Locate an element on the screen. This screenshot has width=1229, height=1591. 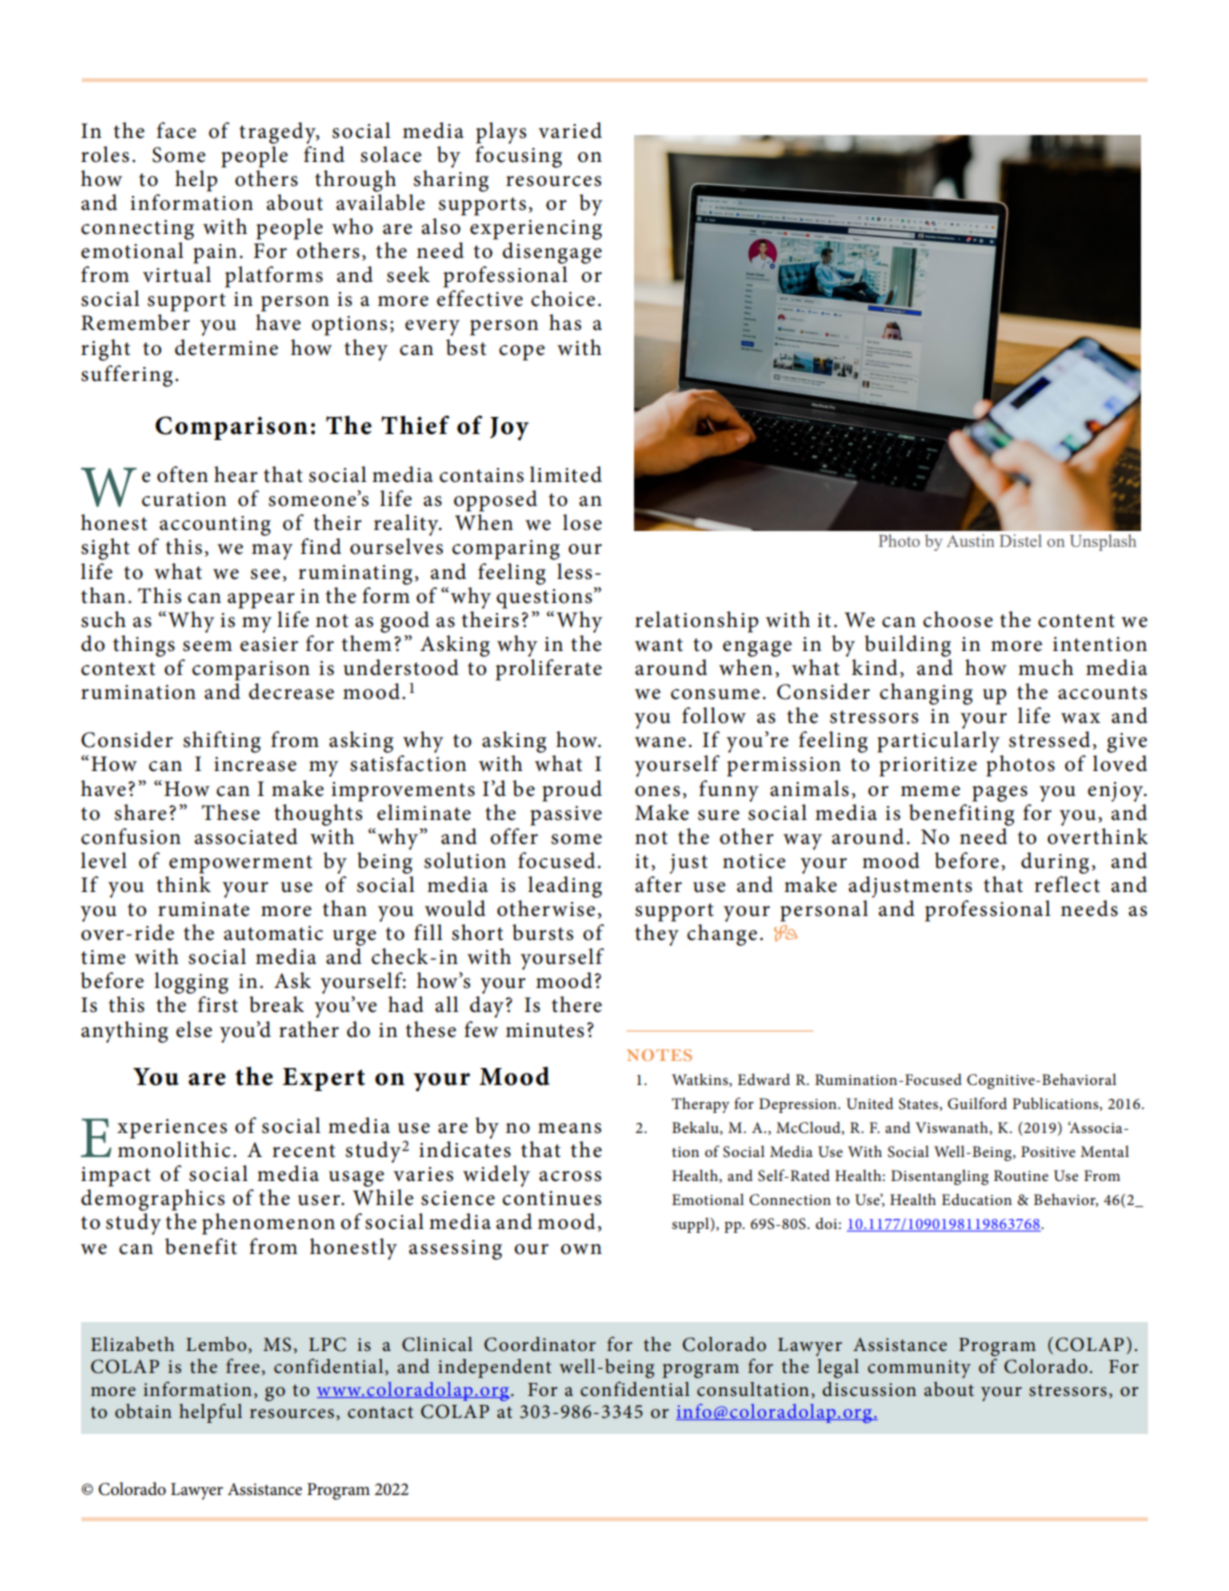
proud is located at coordinates (572, 791).
